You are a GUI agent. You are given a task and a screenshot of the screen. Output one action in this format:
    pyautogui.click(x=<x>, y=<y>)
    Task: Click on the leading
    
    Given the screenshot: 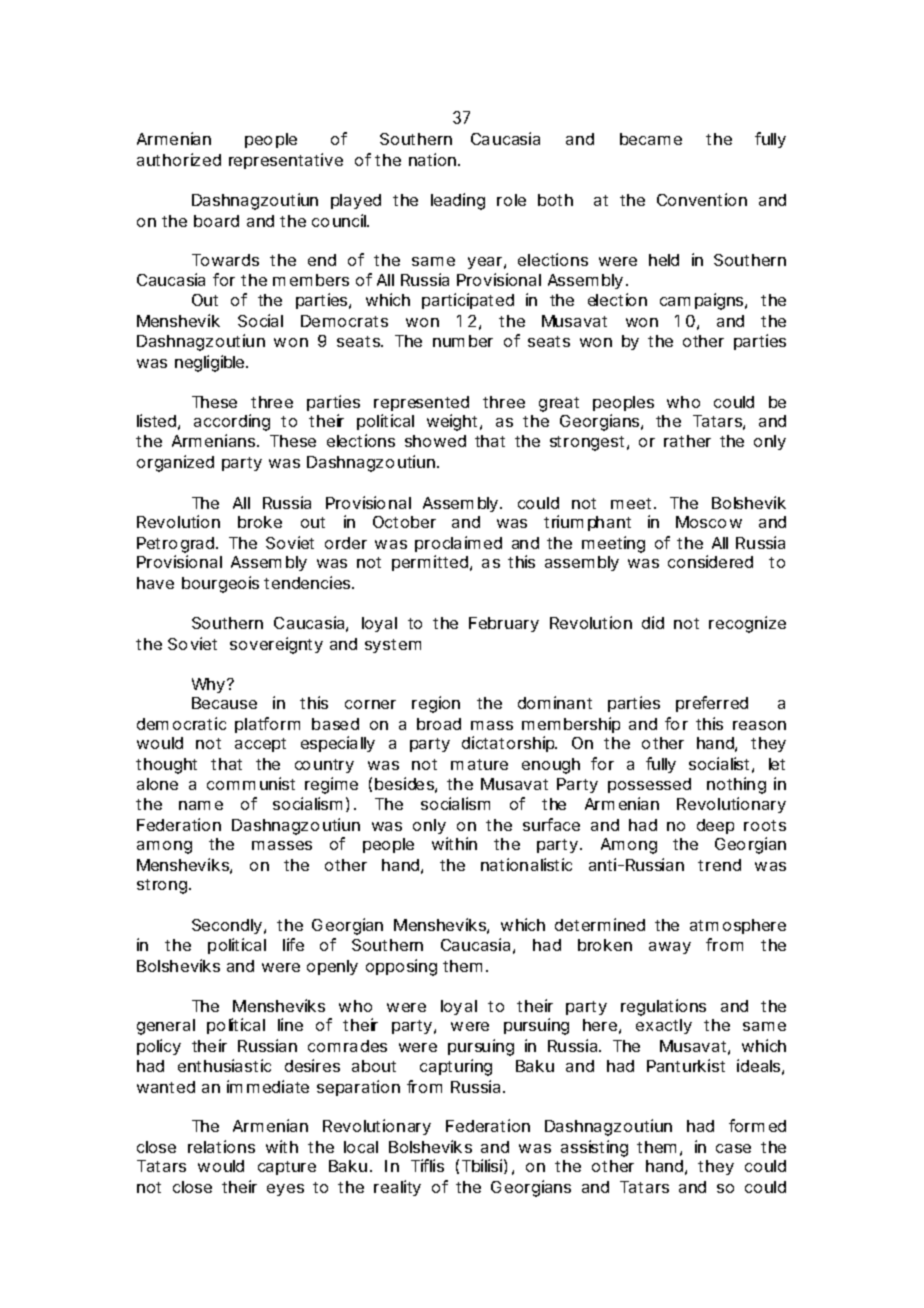 What is the action you would take?
    pyautogui.click(x=458, y=201)
